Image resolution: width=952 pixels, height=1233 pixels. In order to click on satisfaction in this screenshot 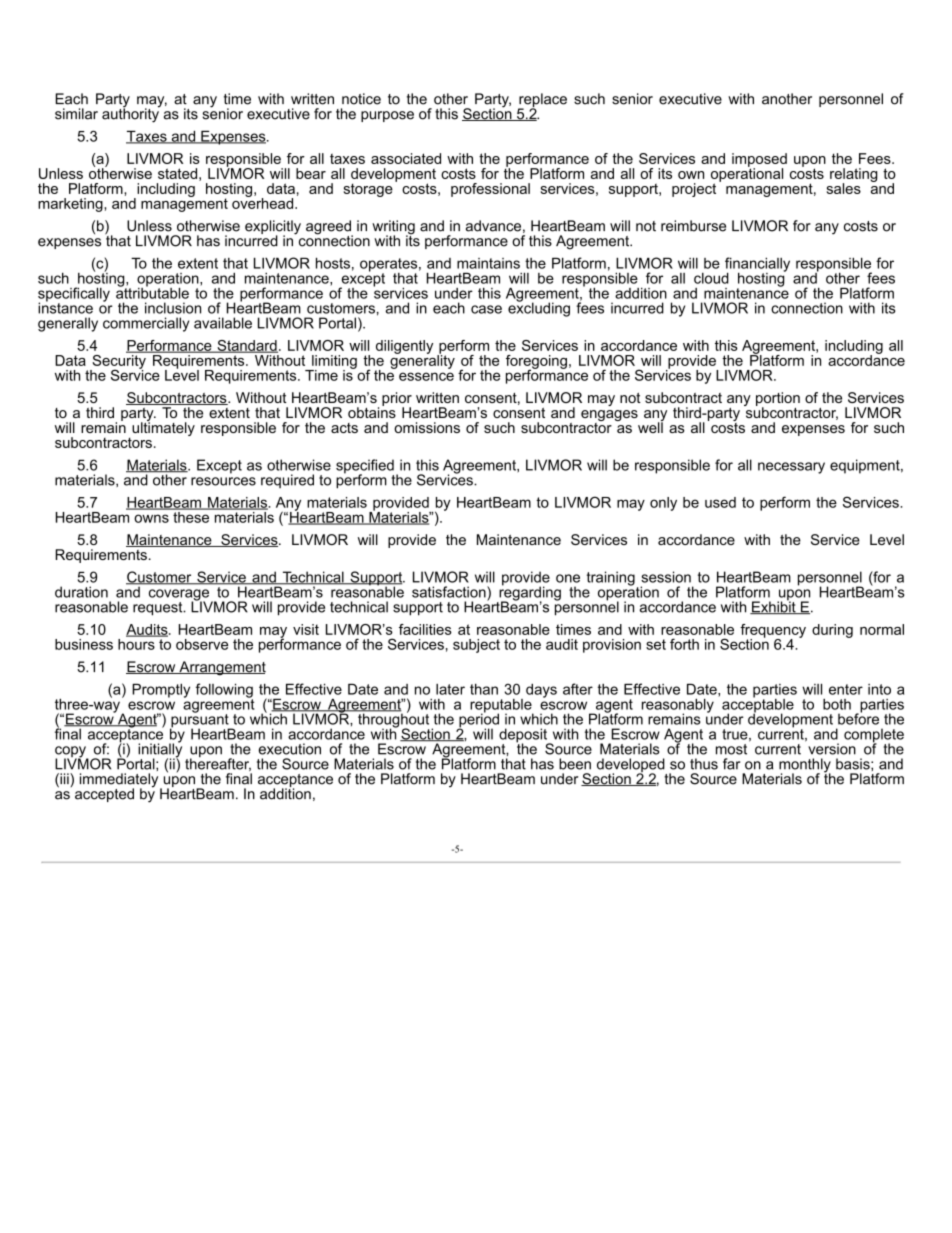, I will do `click(450, 592)`.
